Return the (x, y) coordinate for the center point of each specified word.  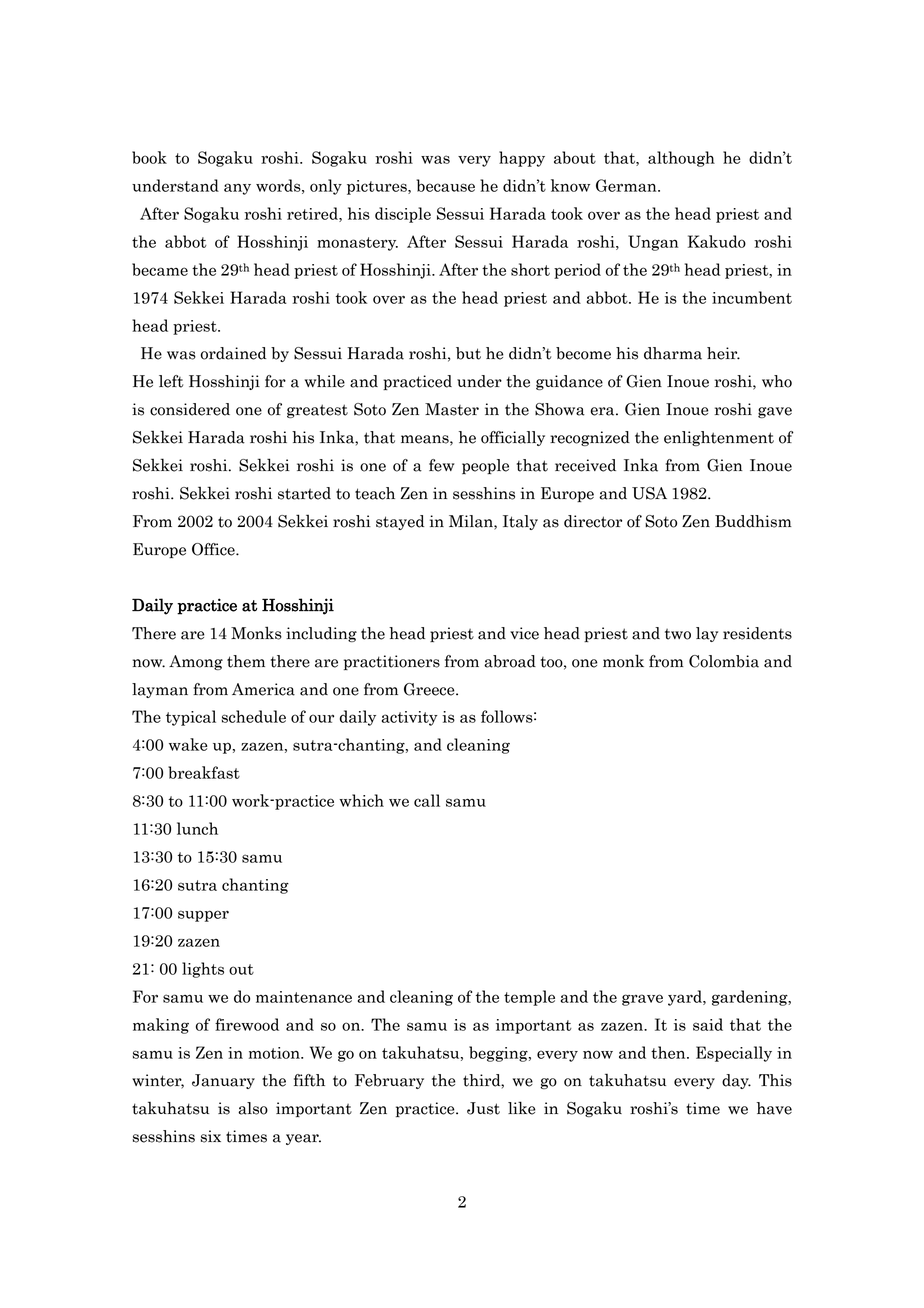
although (681, 159)
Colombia (724, 661)
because (446, 185)
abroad (510, 661)
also (253, 1108)
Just (483, 1108)
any (237, 189)
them (246, 661)
